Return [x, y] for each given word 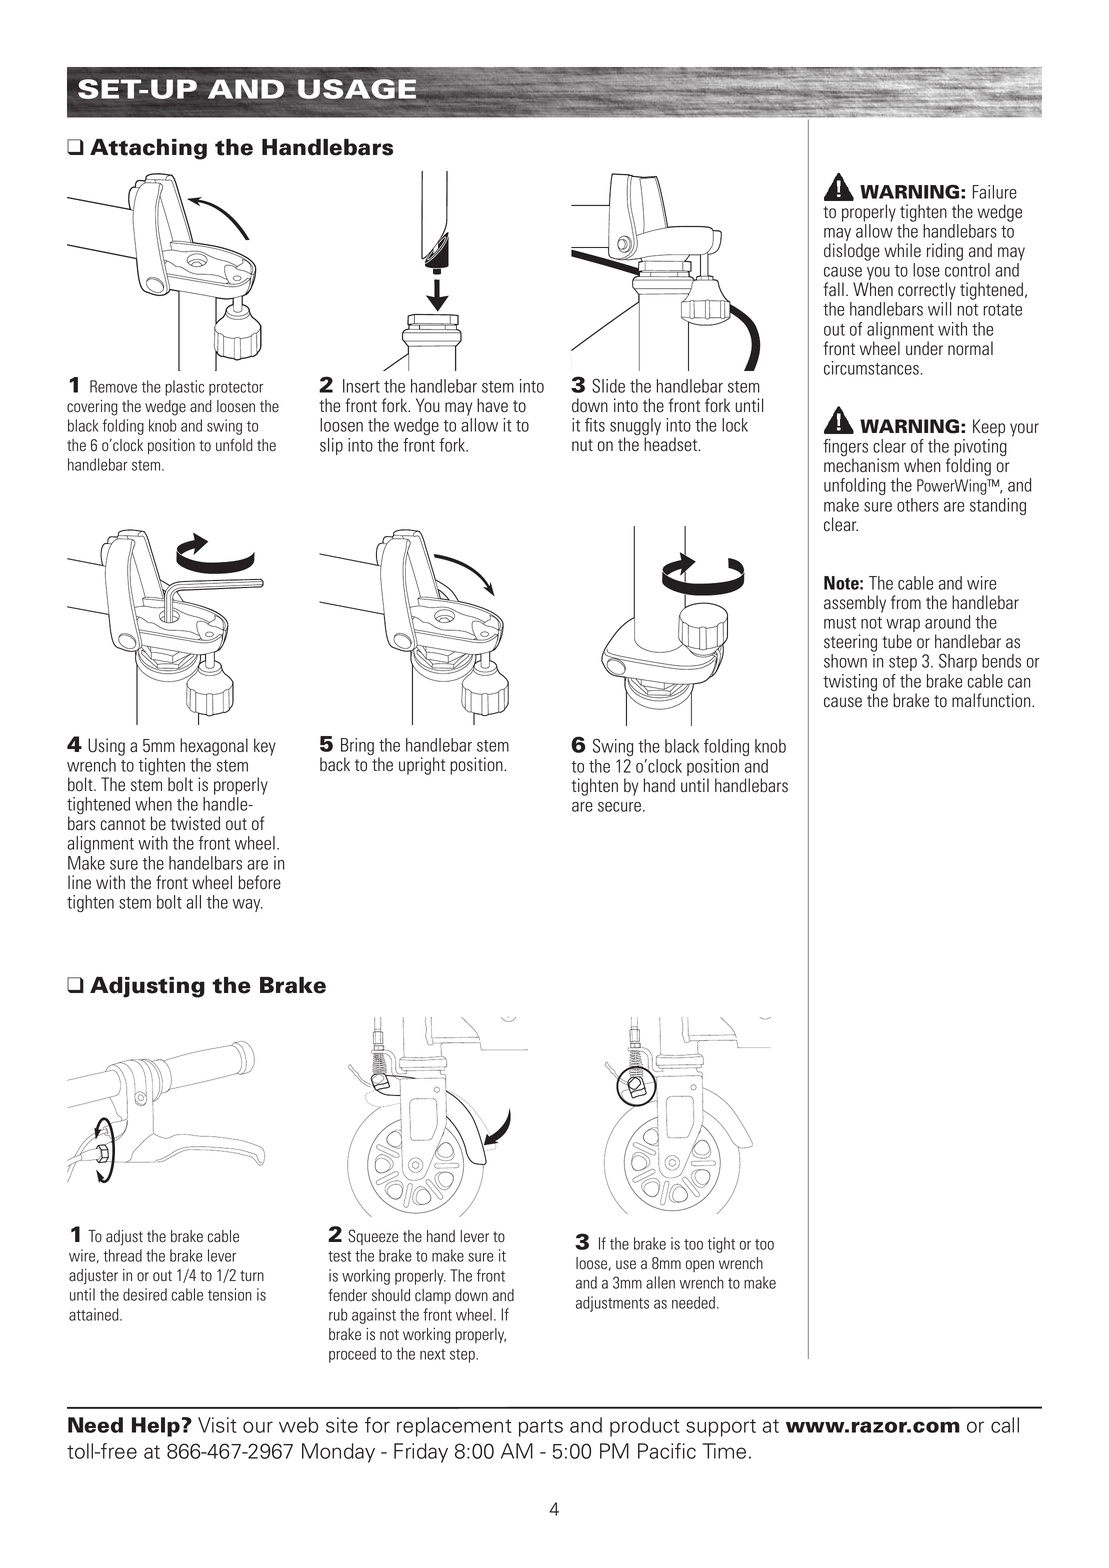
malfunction [992, 700]
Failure [995, 192]
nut [582, 445]
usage [357, 89]
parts [541, 1428]
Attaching [148, 149]
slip [331, 446]
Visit [217, 1425]
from [906, 602]
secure [619, 807]
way [248, 905]
